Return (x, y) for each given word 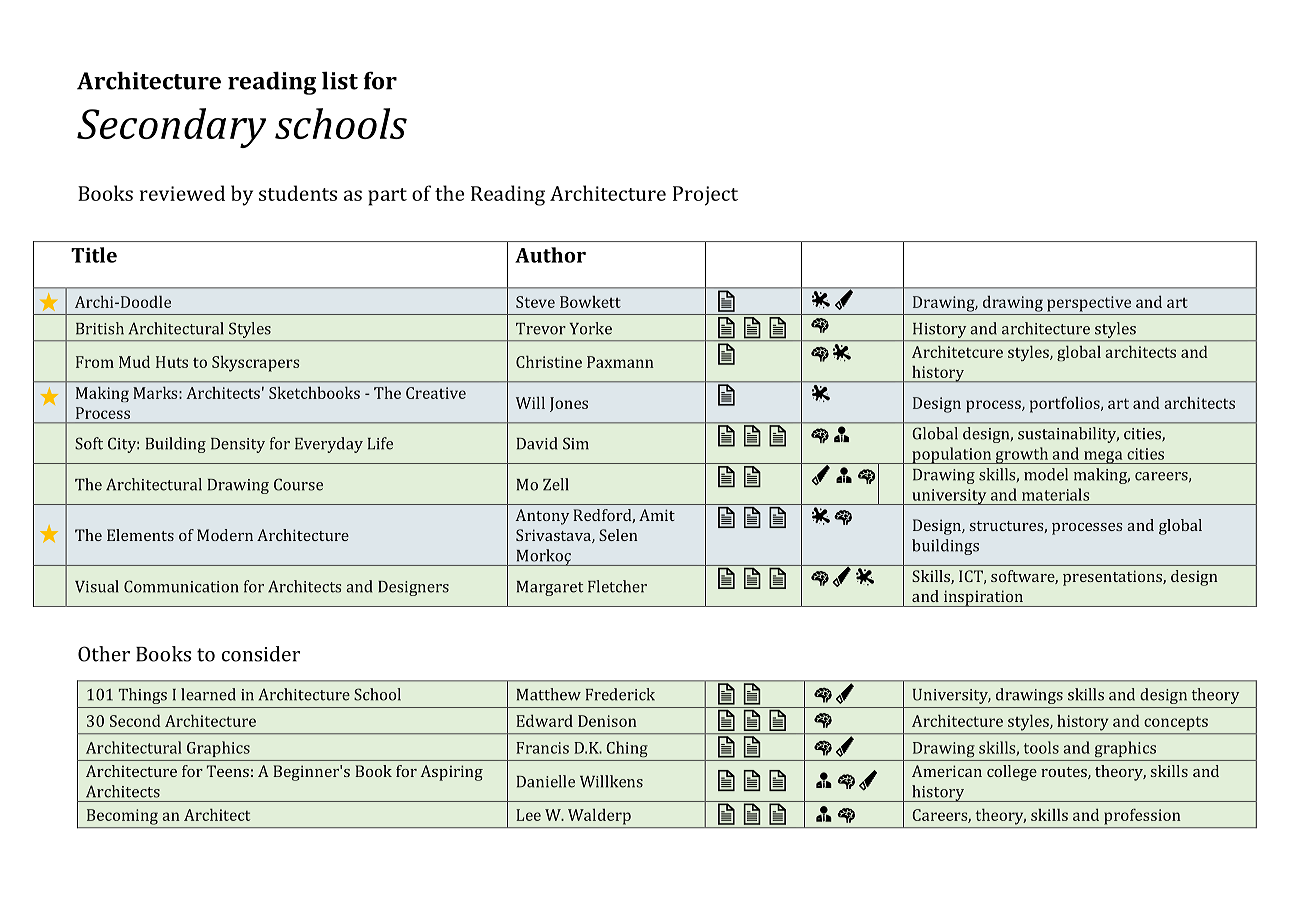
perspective (1089, 304)
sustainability (1068, 435)
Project (705, 196)
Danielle (546, 781)
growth (1022, 455)
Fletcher (617, 586)
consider (261, 654)
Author (550, 255)
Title (94, 255)
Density (238, 445)
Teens (228, 771)
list (340, 80)
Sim (576, 443)
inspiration (983, 598)
